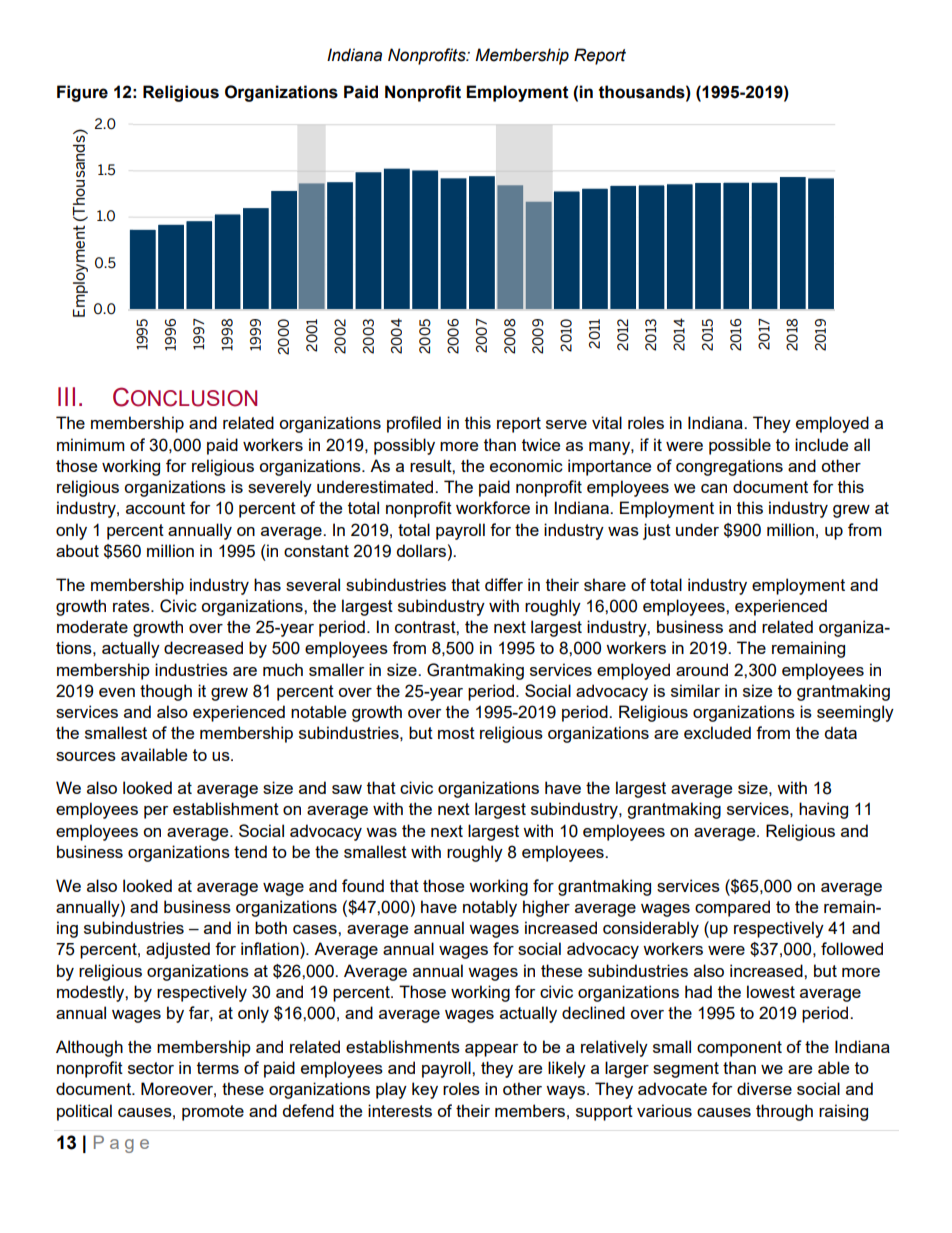 Image resolution: width=952 pixels, height=1233 pixels. Describe the element at coordinates (151, 1068) in the screenshot. I see `sector` at that location.
